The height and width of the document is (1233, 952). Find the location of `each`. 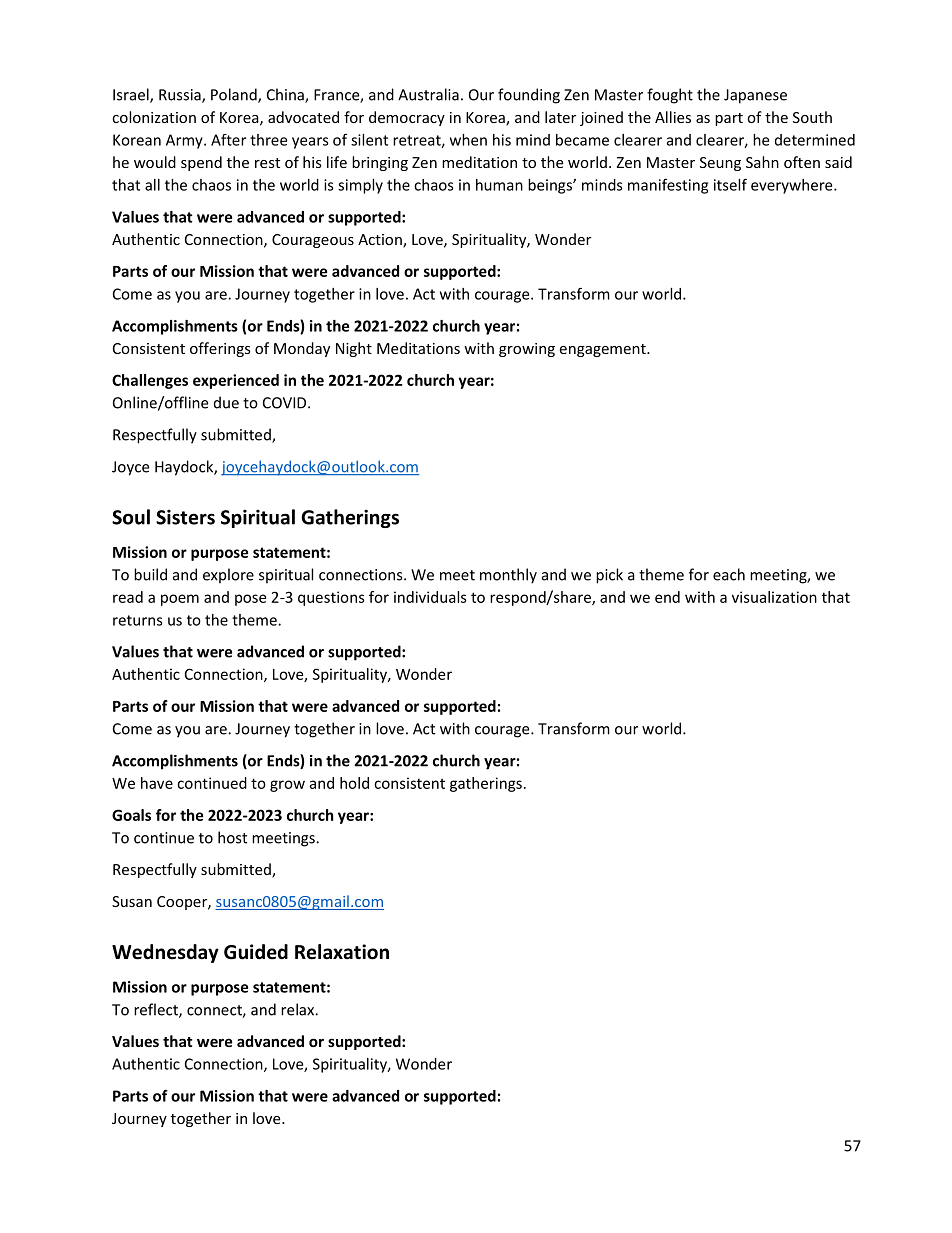

each is located at coordinates (729, 574).
